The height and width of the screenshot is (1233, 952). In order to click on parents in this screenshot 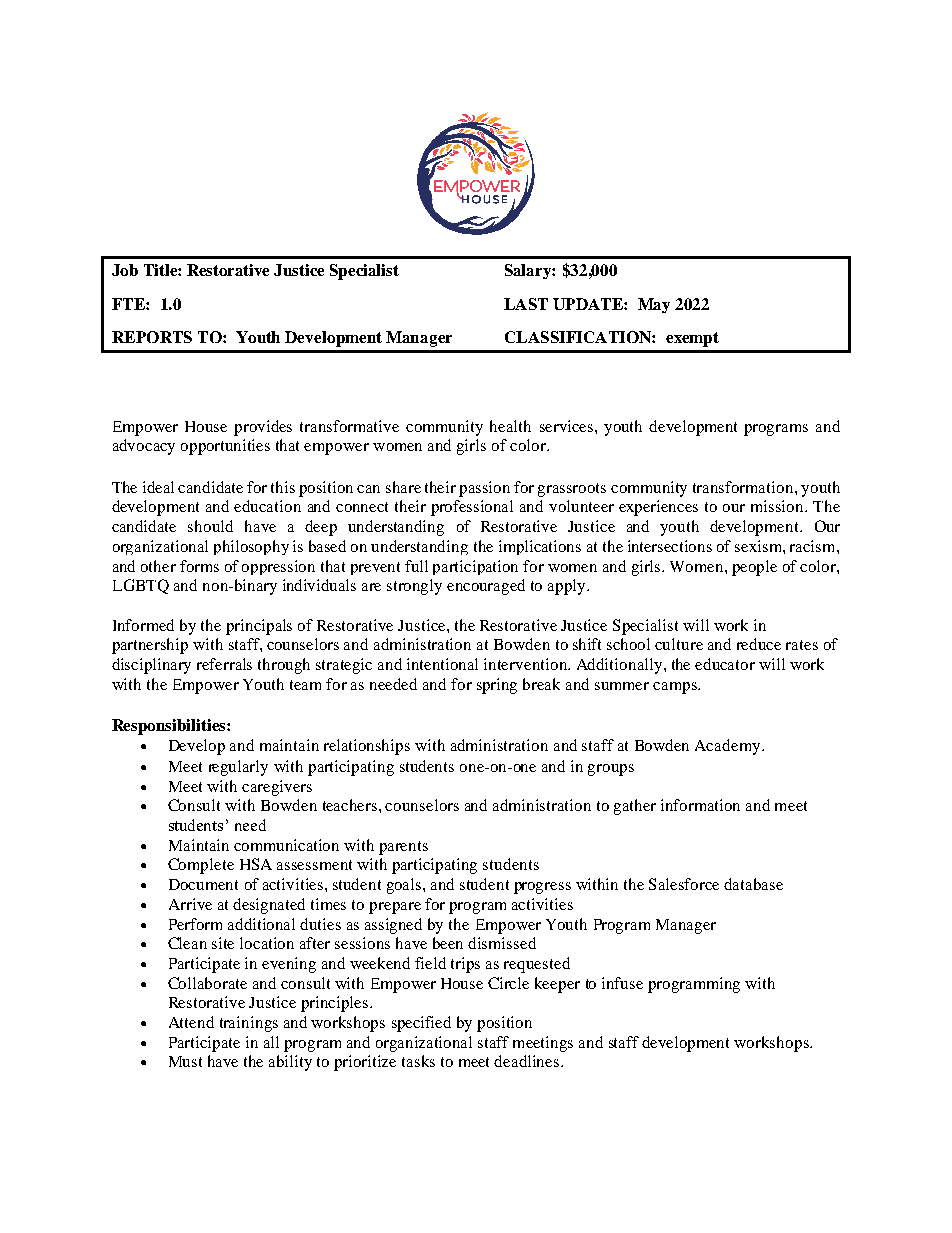, I will do `click(403, 848)`.
